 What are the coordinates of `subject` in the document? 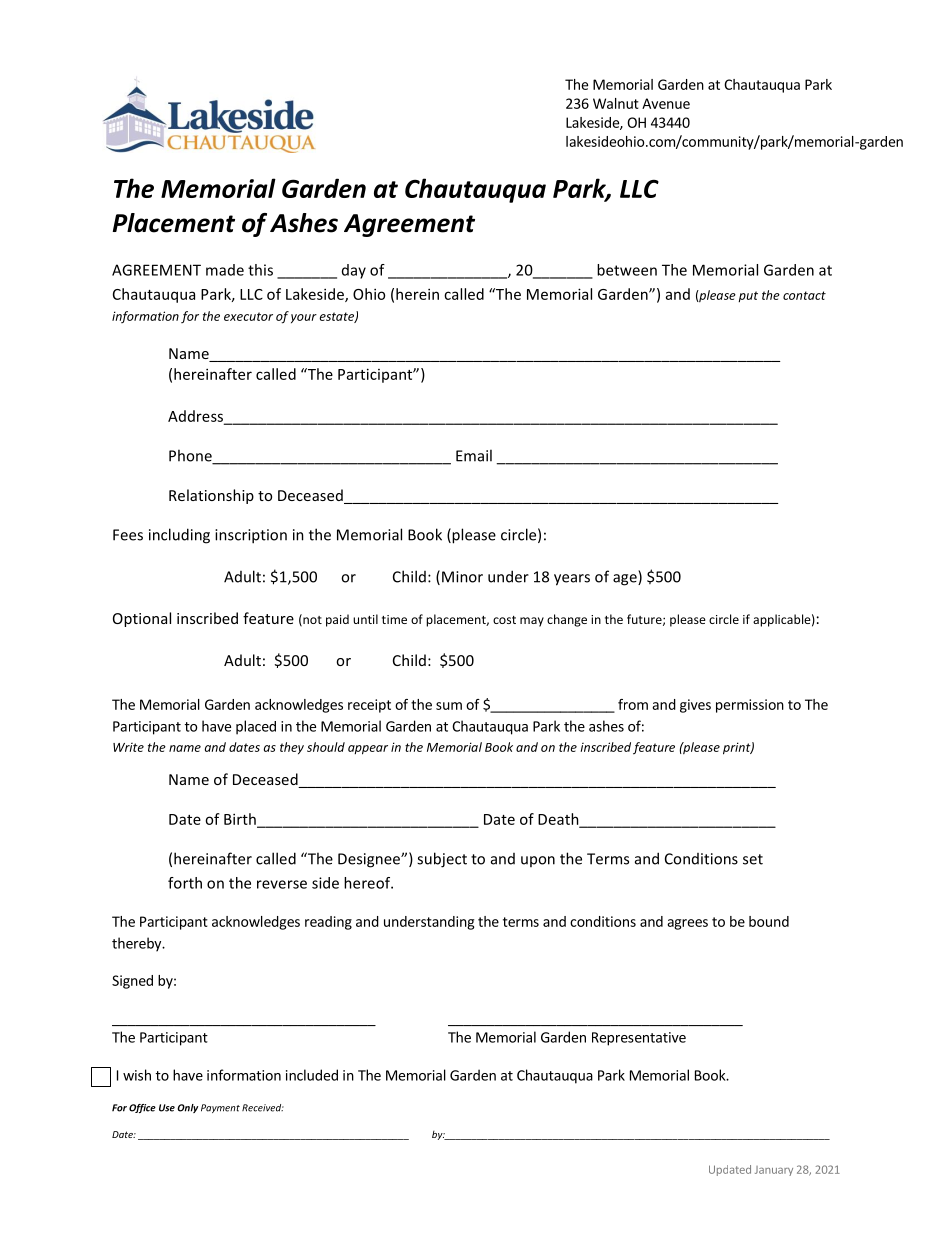 It's located at (442, 860).
